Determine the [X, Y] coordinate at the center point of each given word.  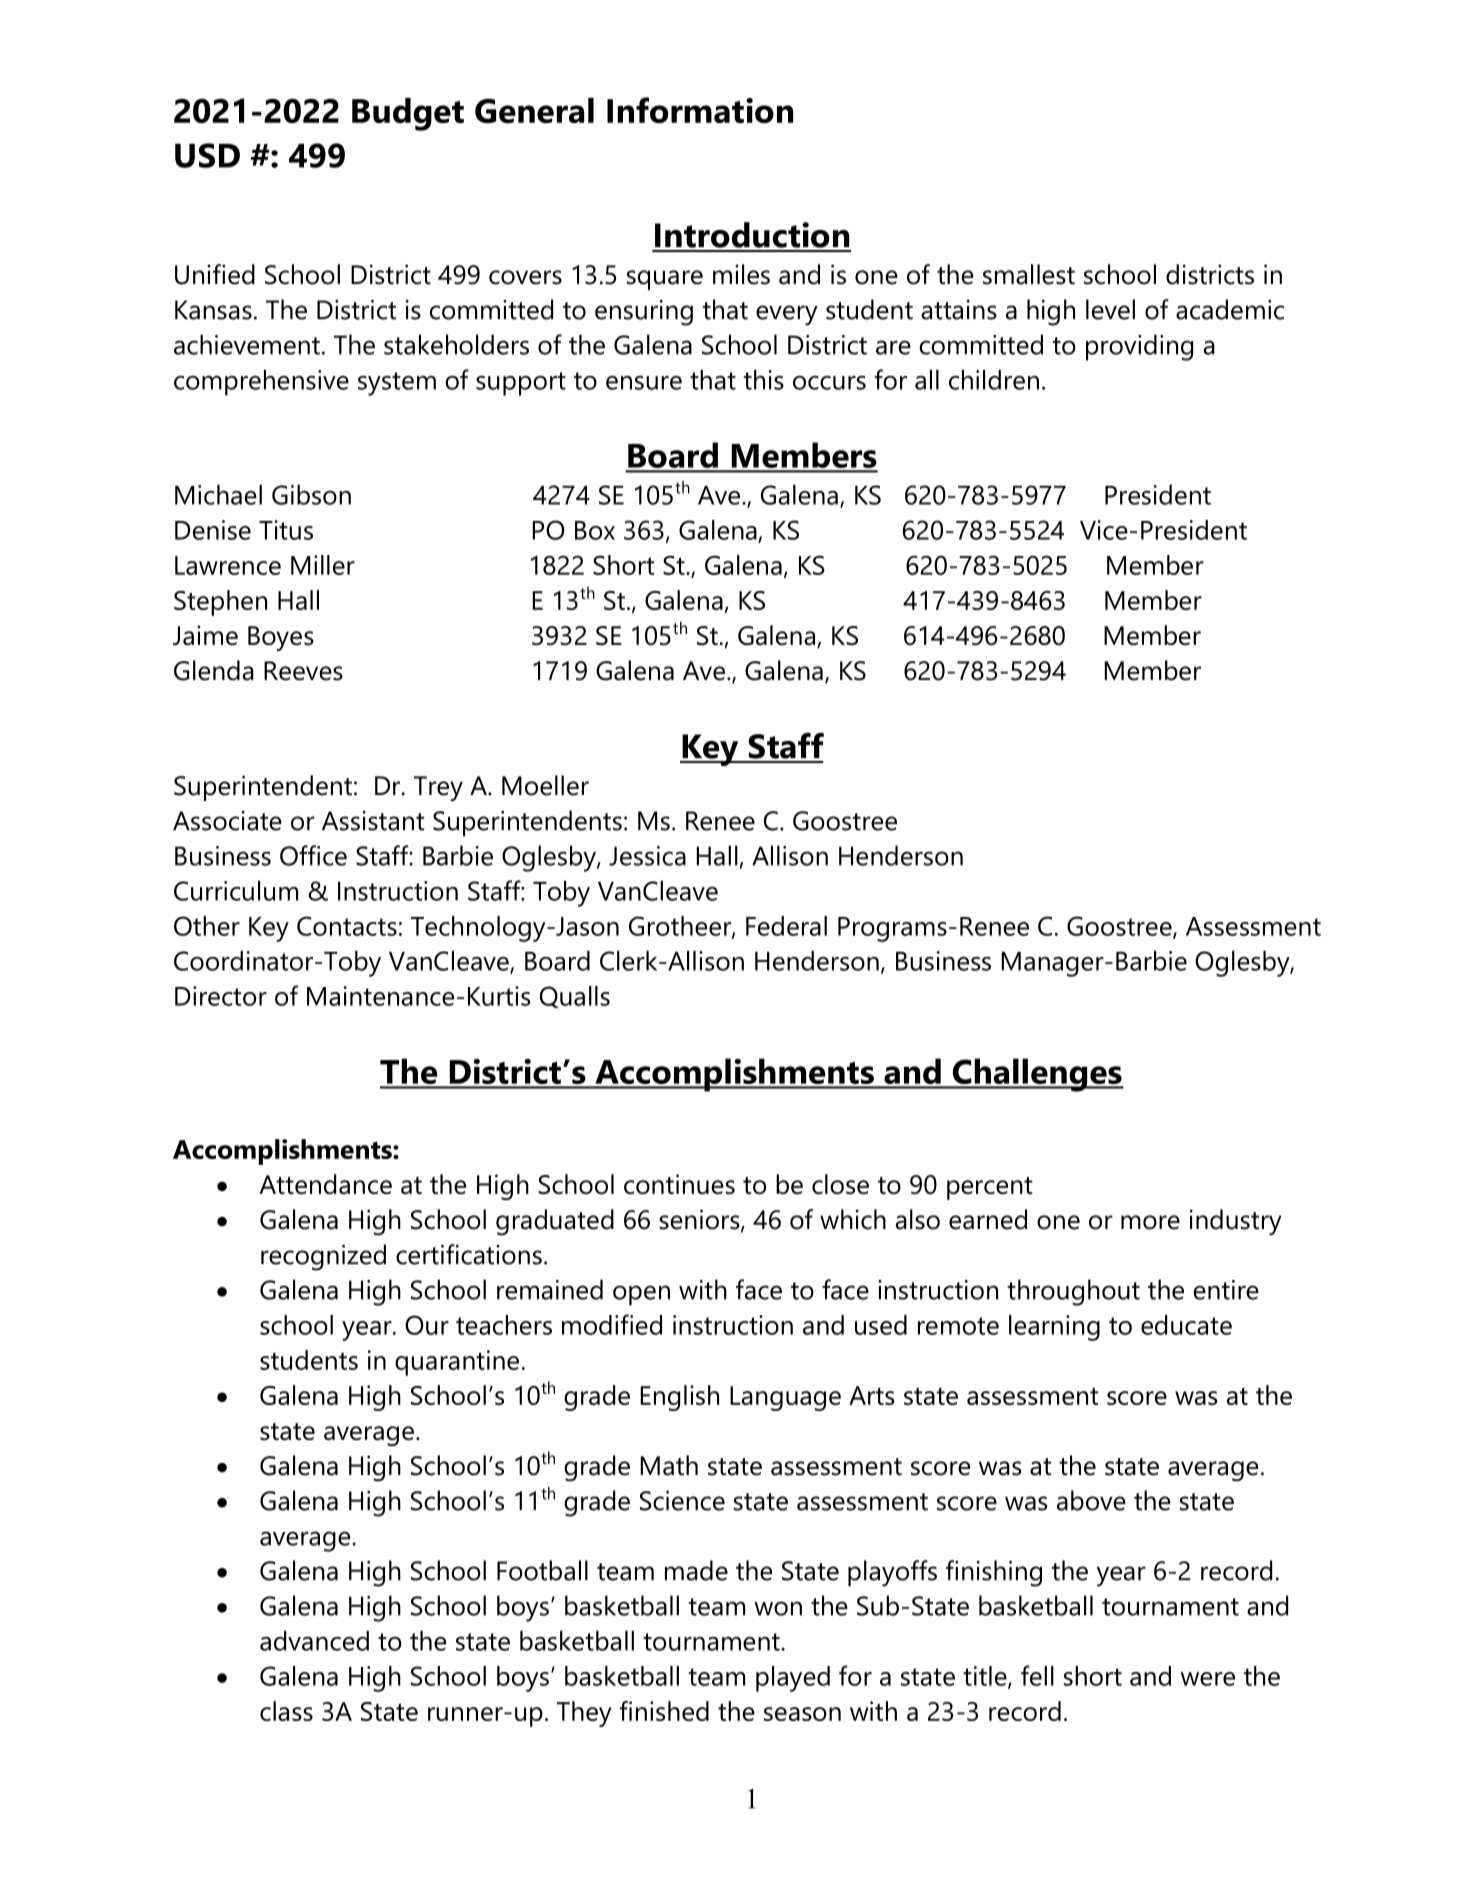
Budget [408, 114]
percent [990, 1188]
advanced [314, 1640]
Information [700, 110]
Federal [786, 926]
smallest [1029, 274]
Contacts [347, 926]
